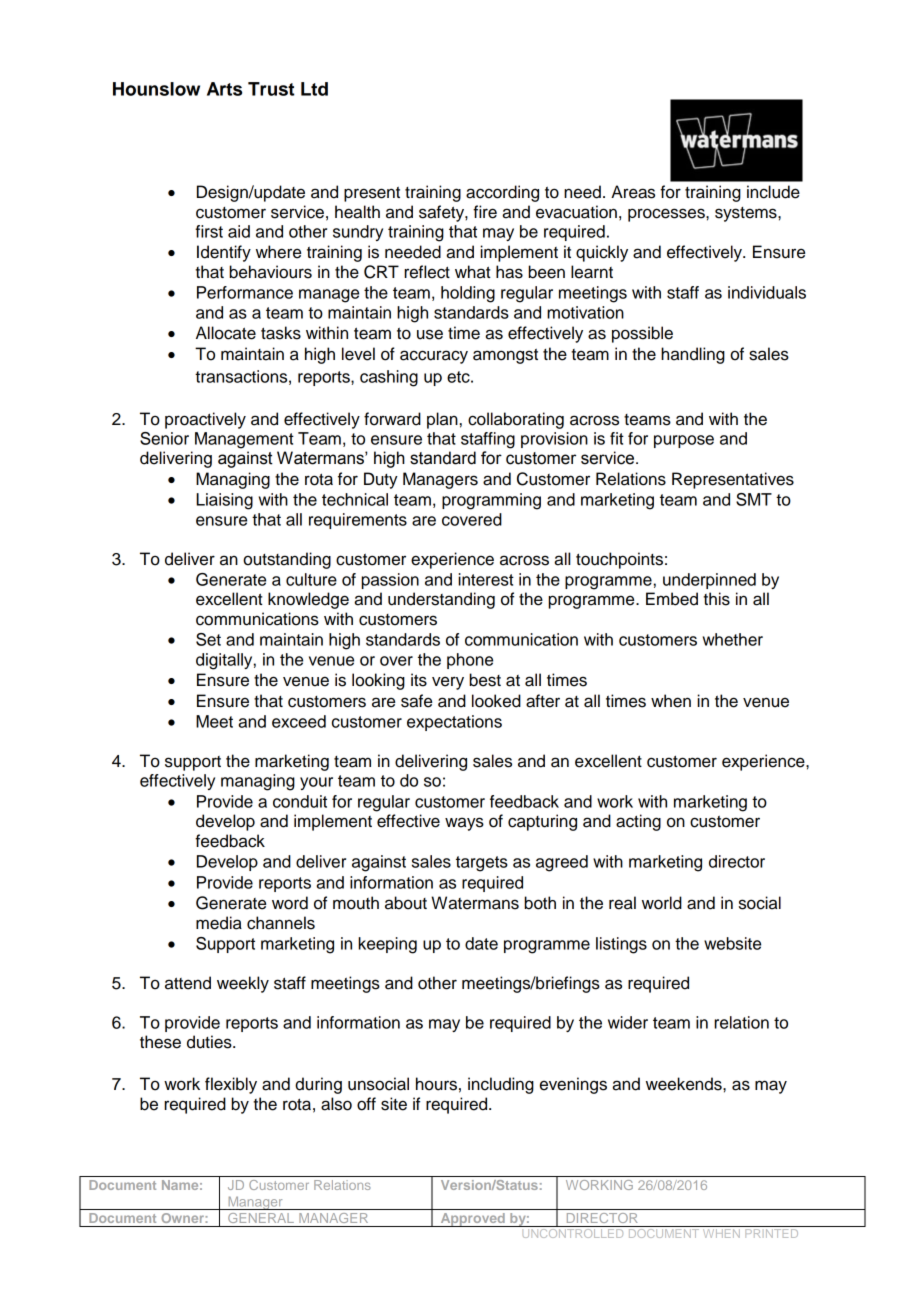  I want to click on Allocate, so click(226, 333).
